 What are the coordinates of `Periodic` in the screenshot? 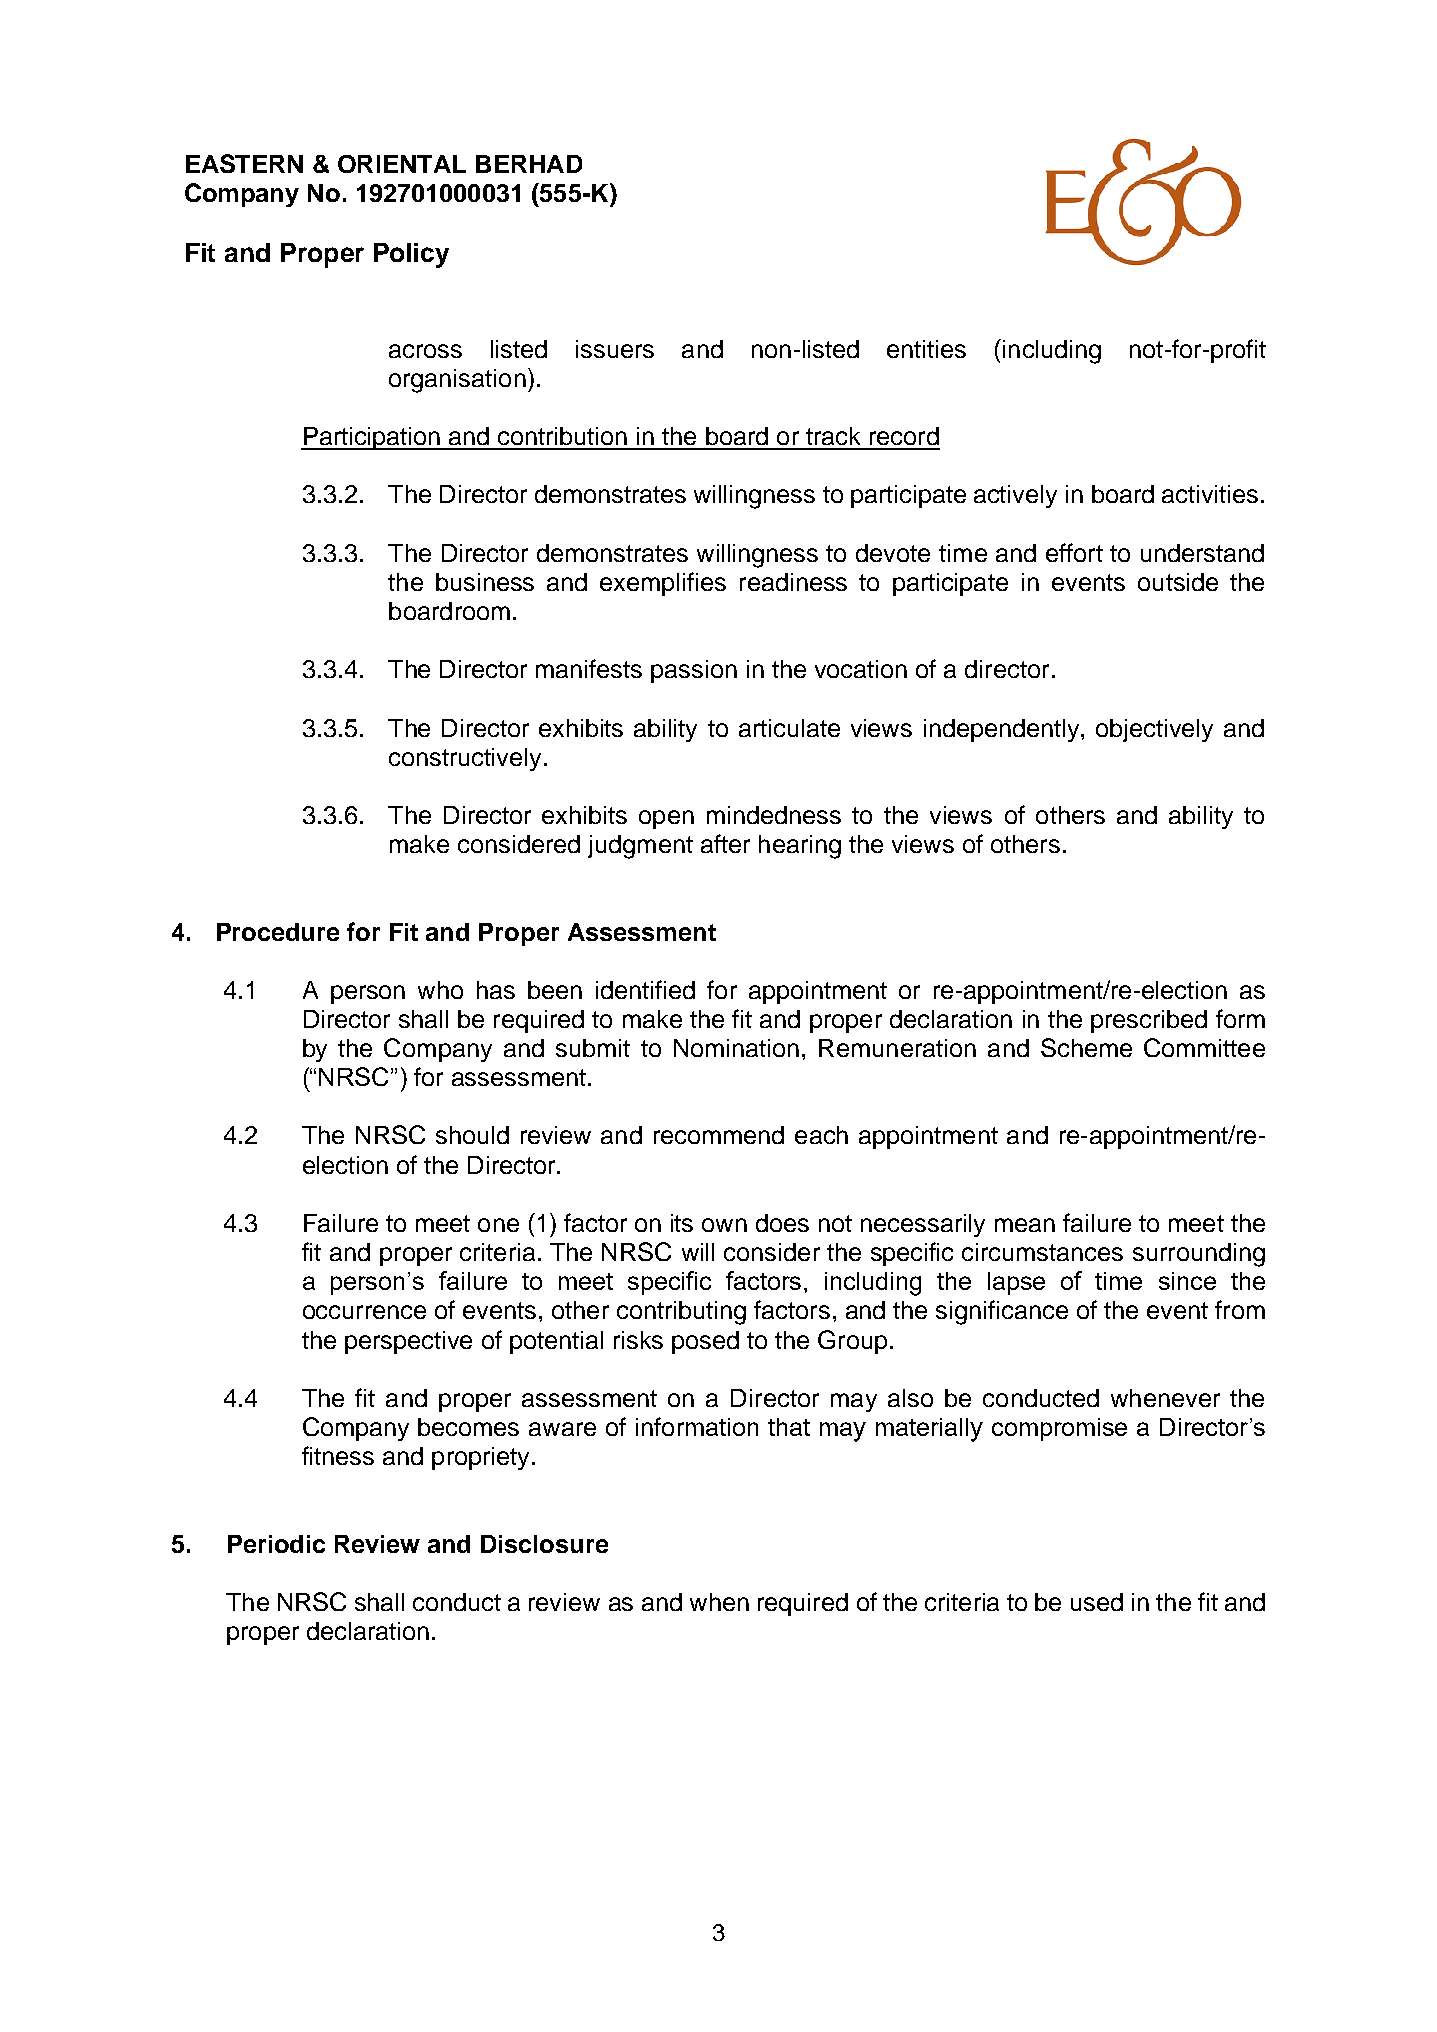 It's located at (276, 1544).
